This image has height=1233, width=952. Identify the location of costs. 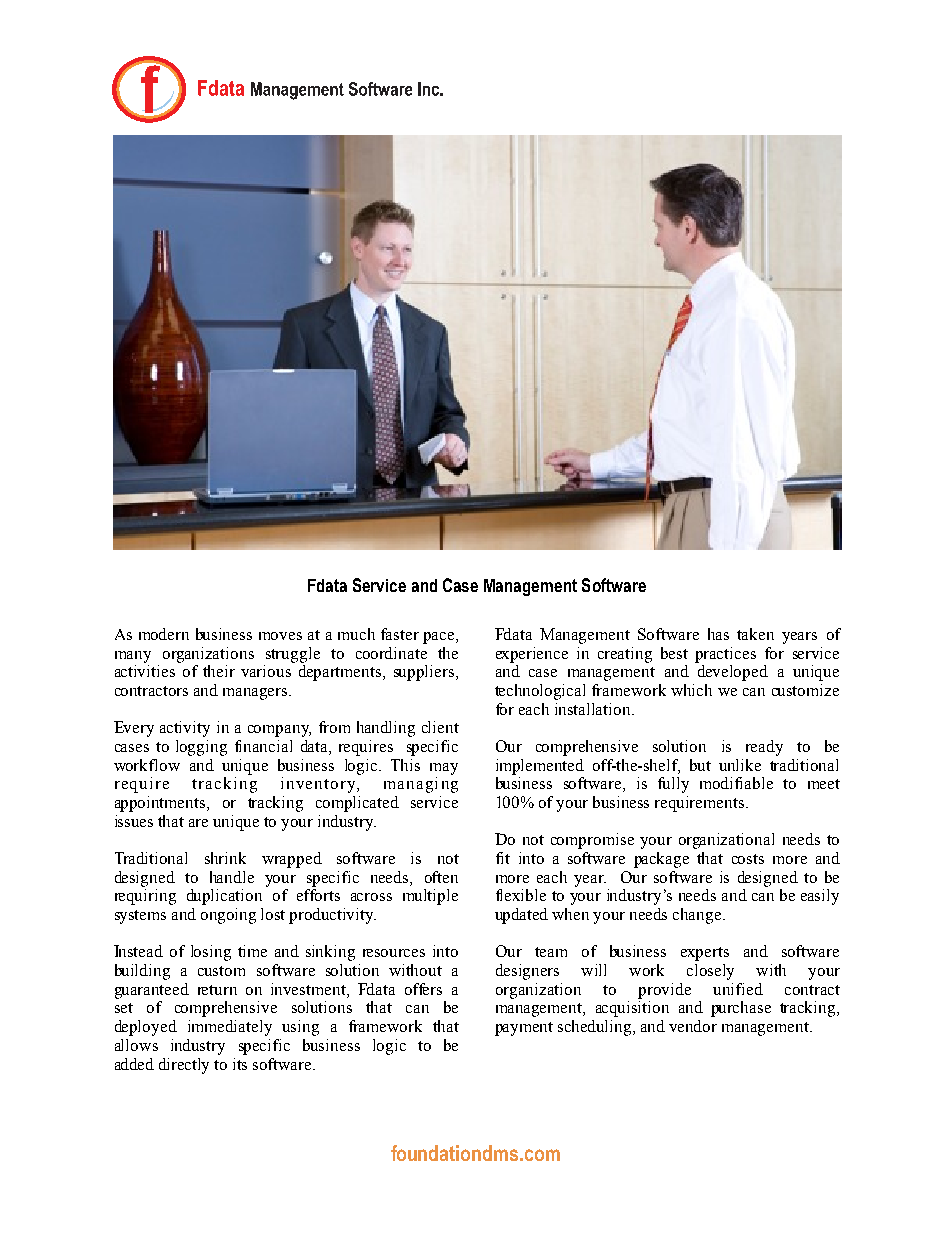
(748, 859).
